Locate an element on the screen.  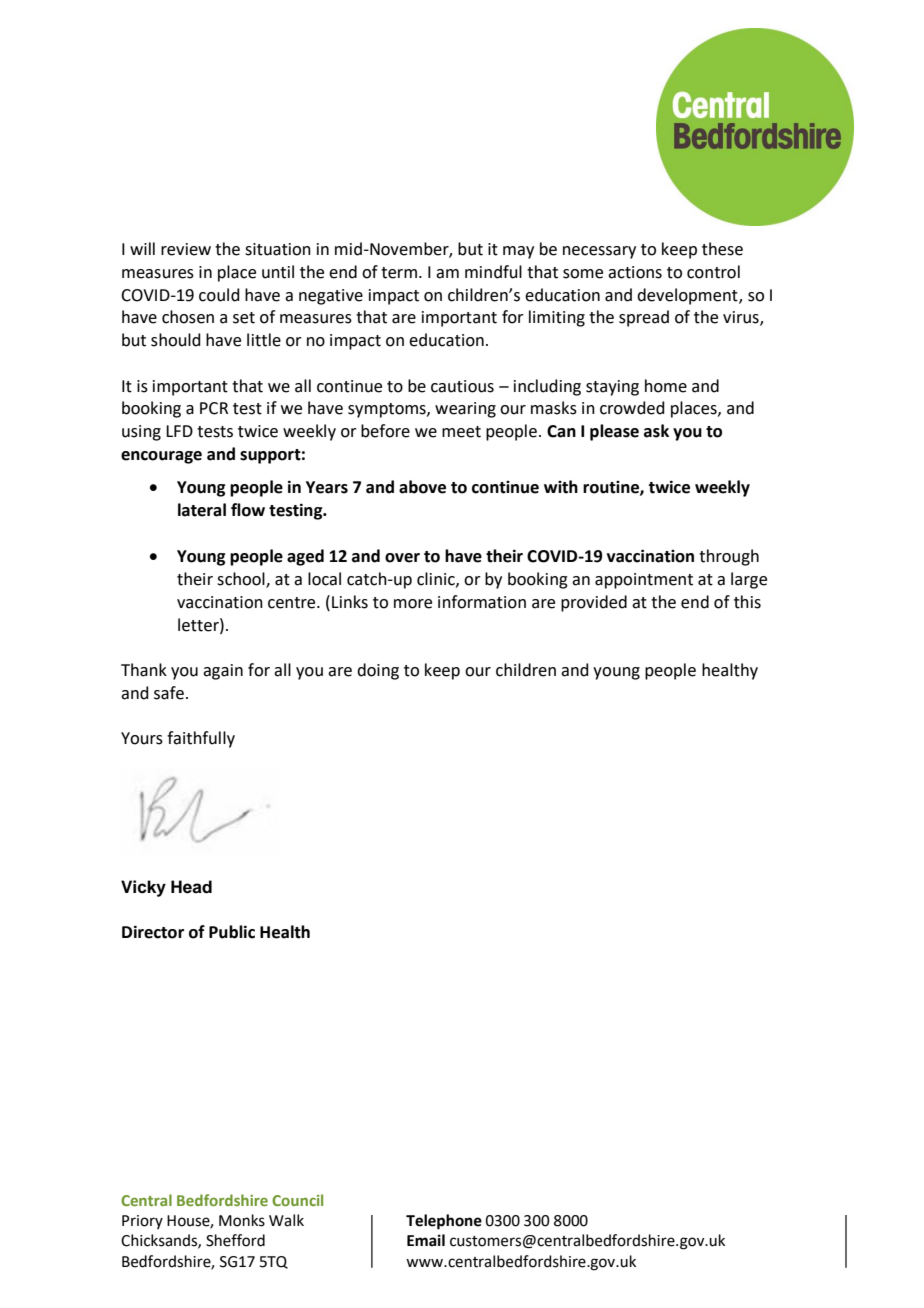
appointment is located at coordinates (644, 581).
